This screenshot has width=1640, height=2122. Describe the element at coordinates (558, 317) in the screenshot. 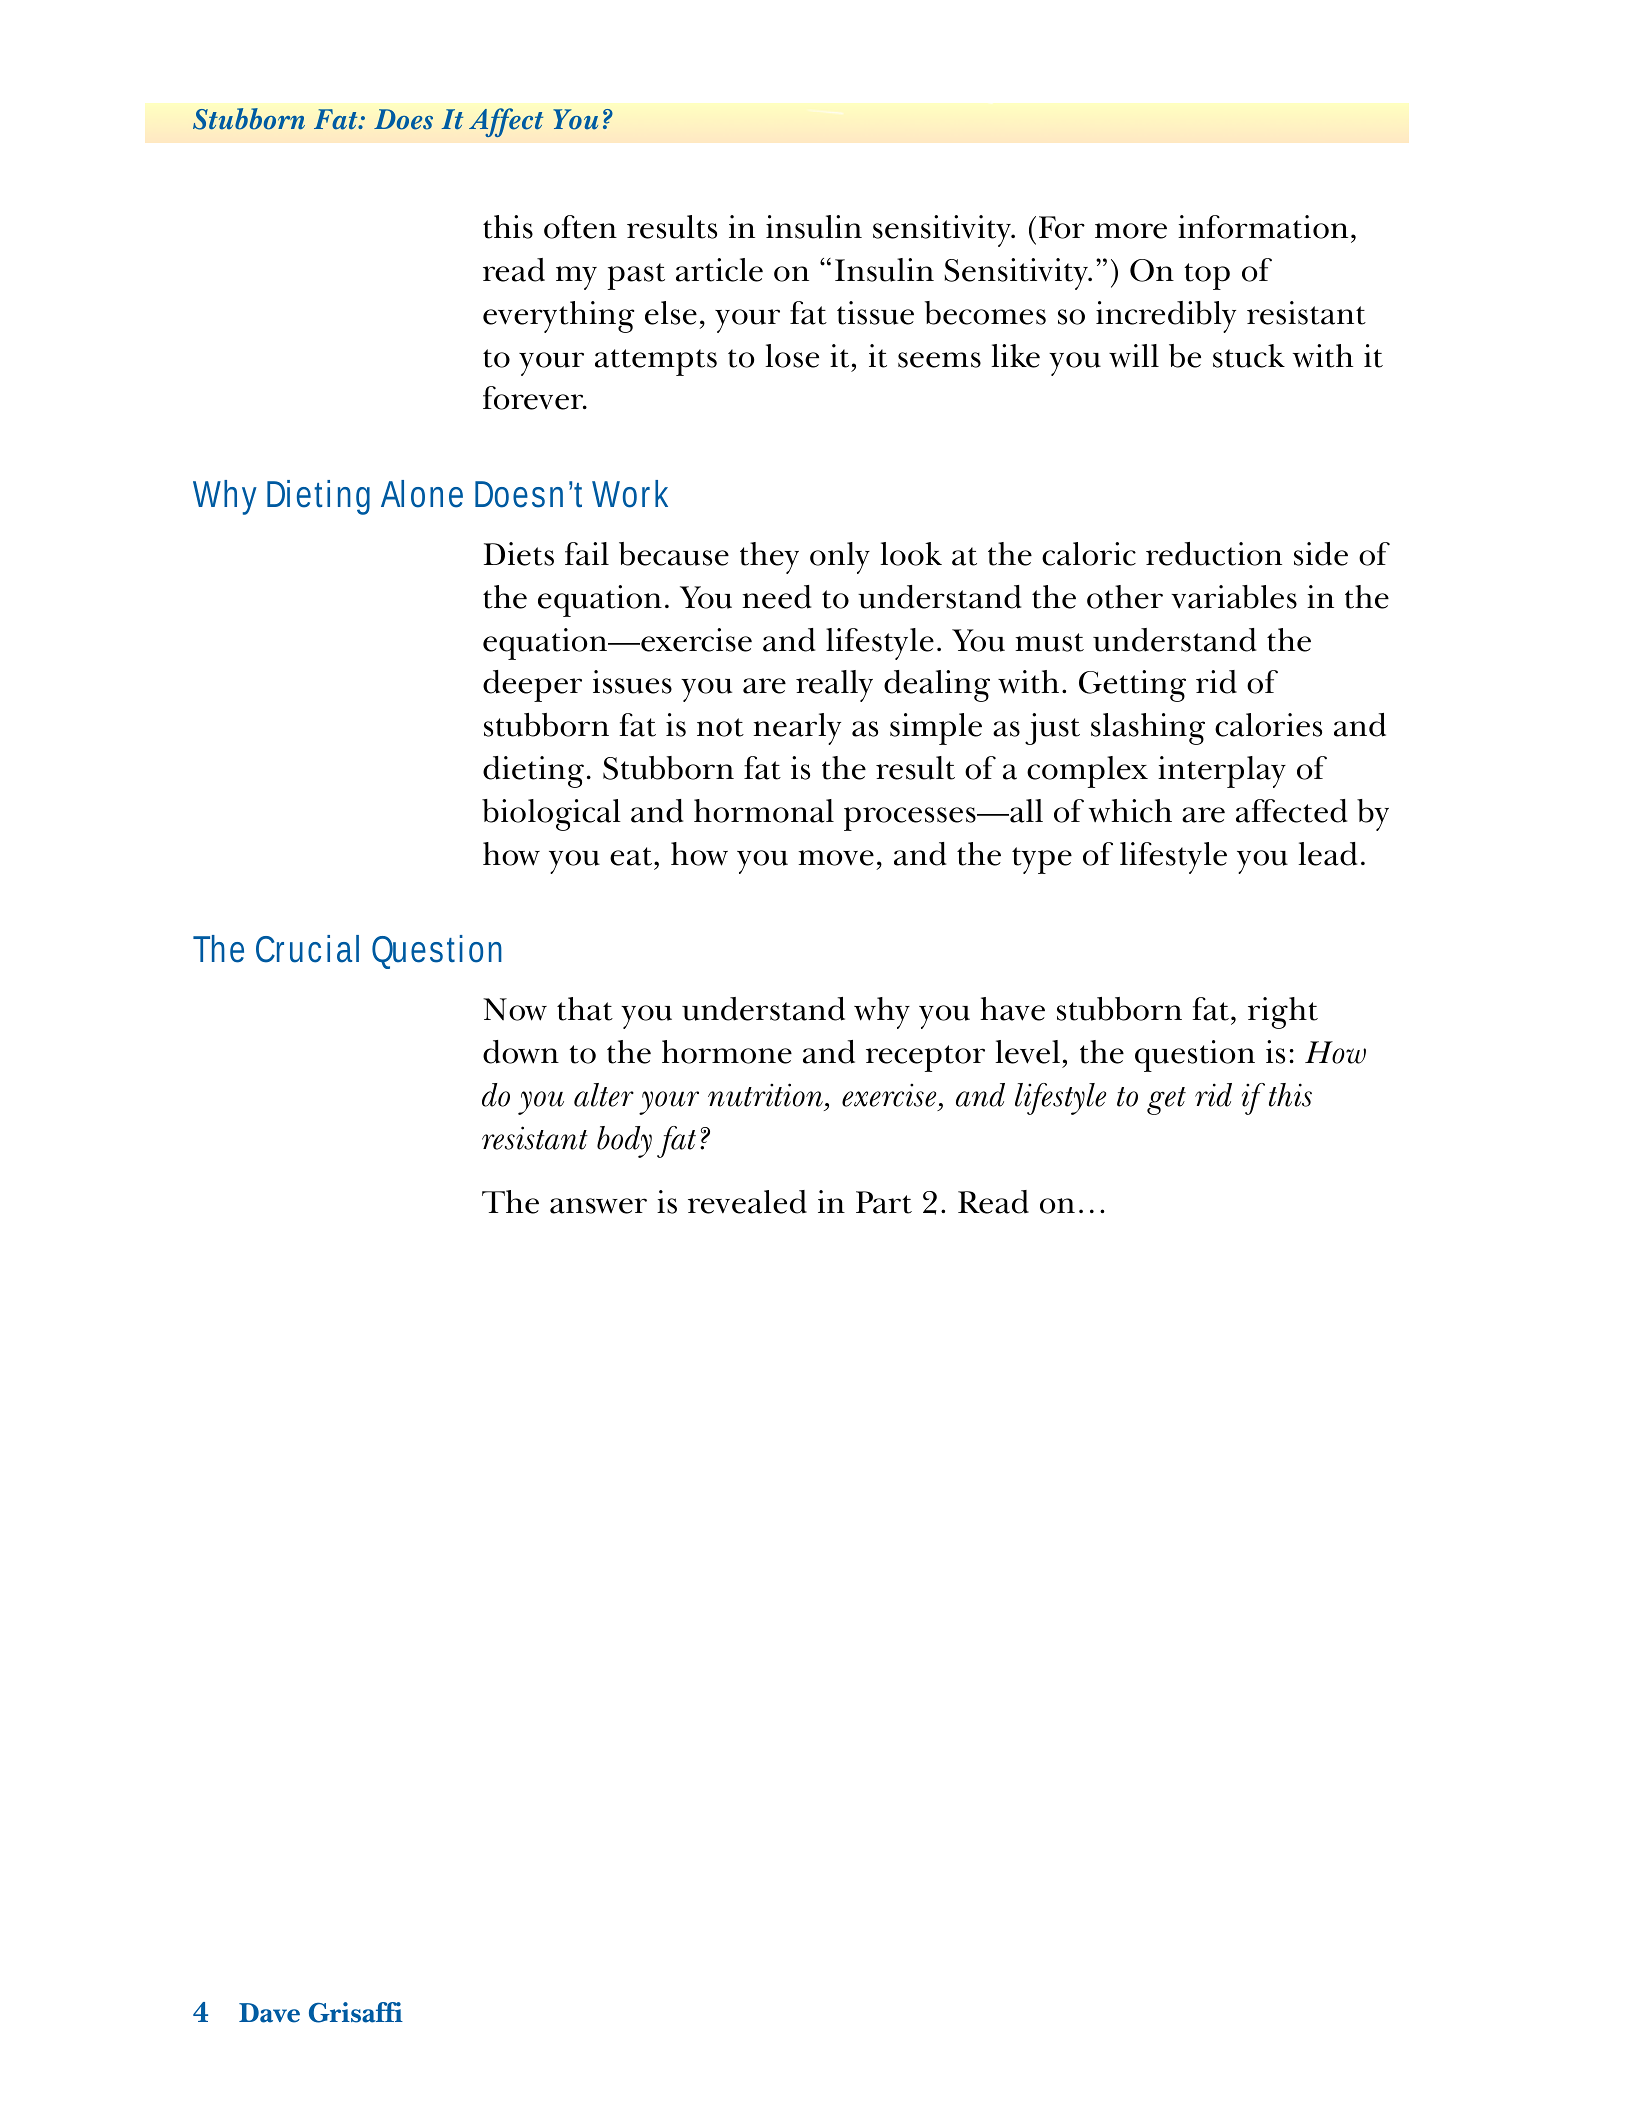

I see `everything` at that location.
